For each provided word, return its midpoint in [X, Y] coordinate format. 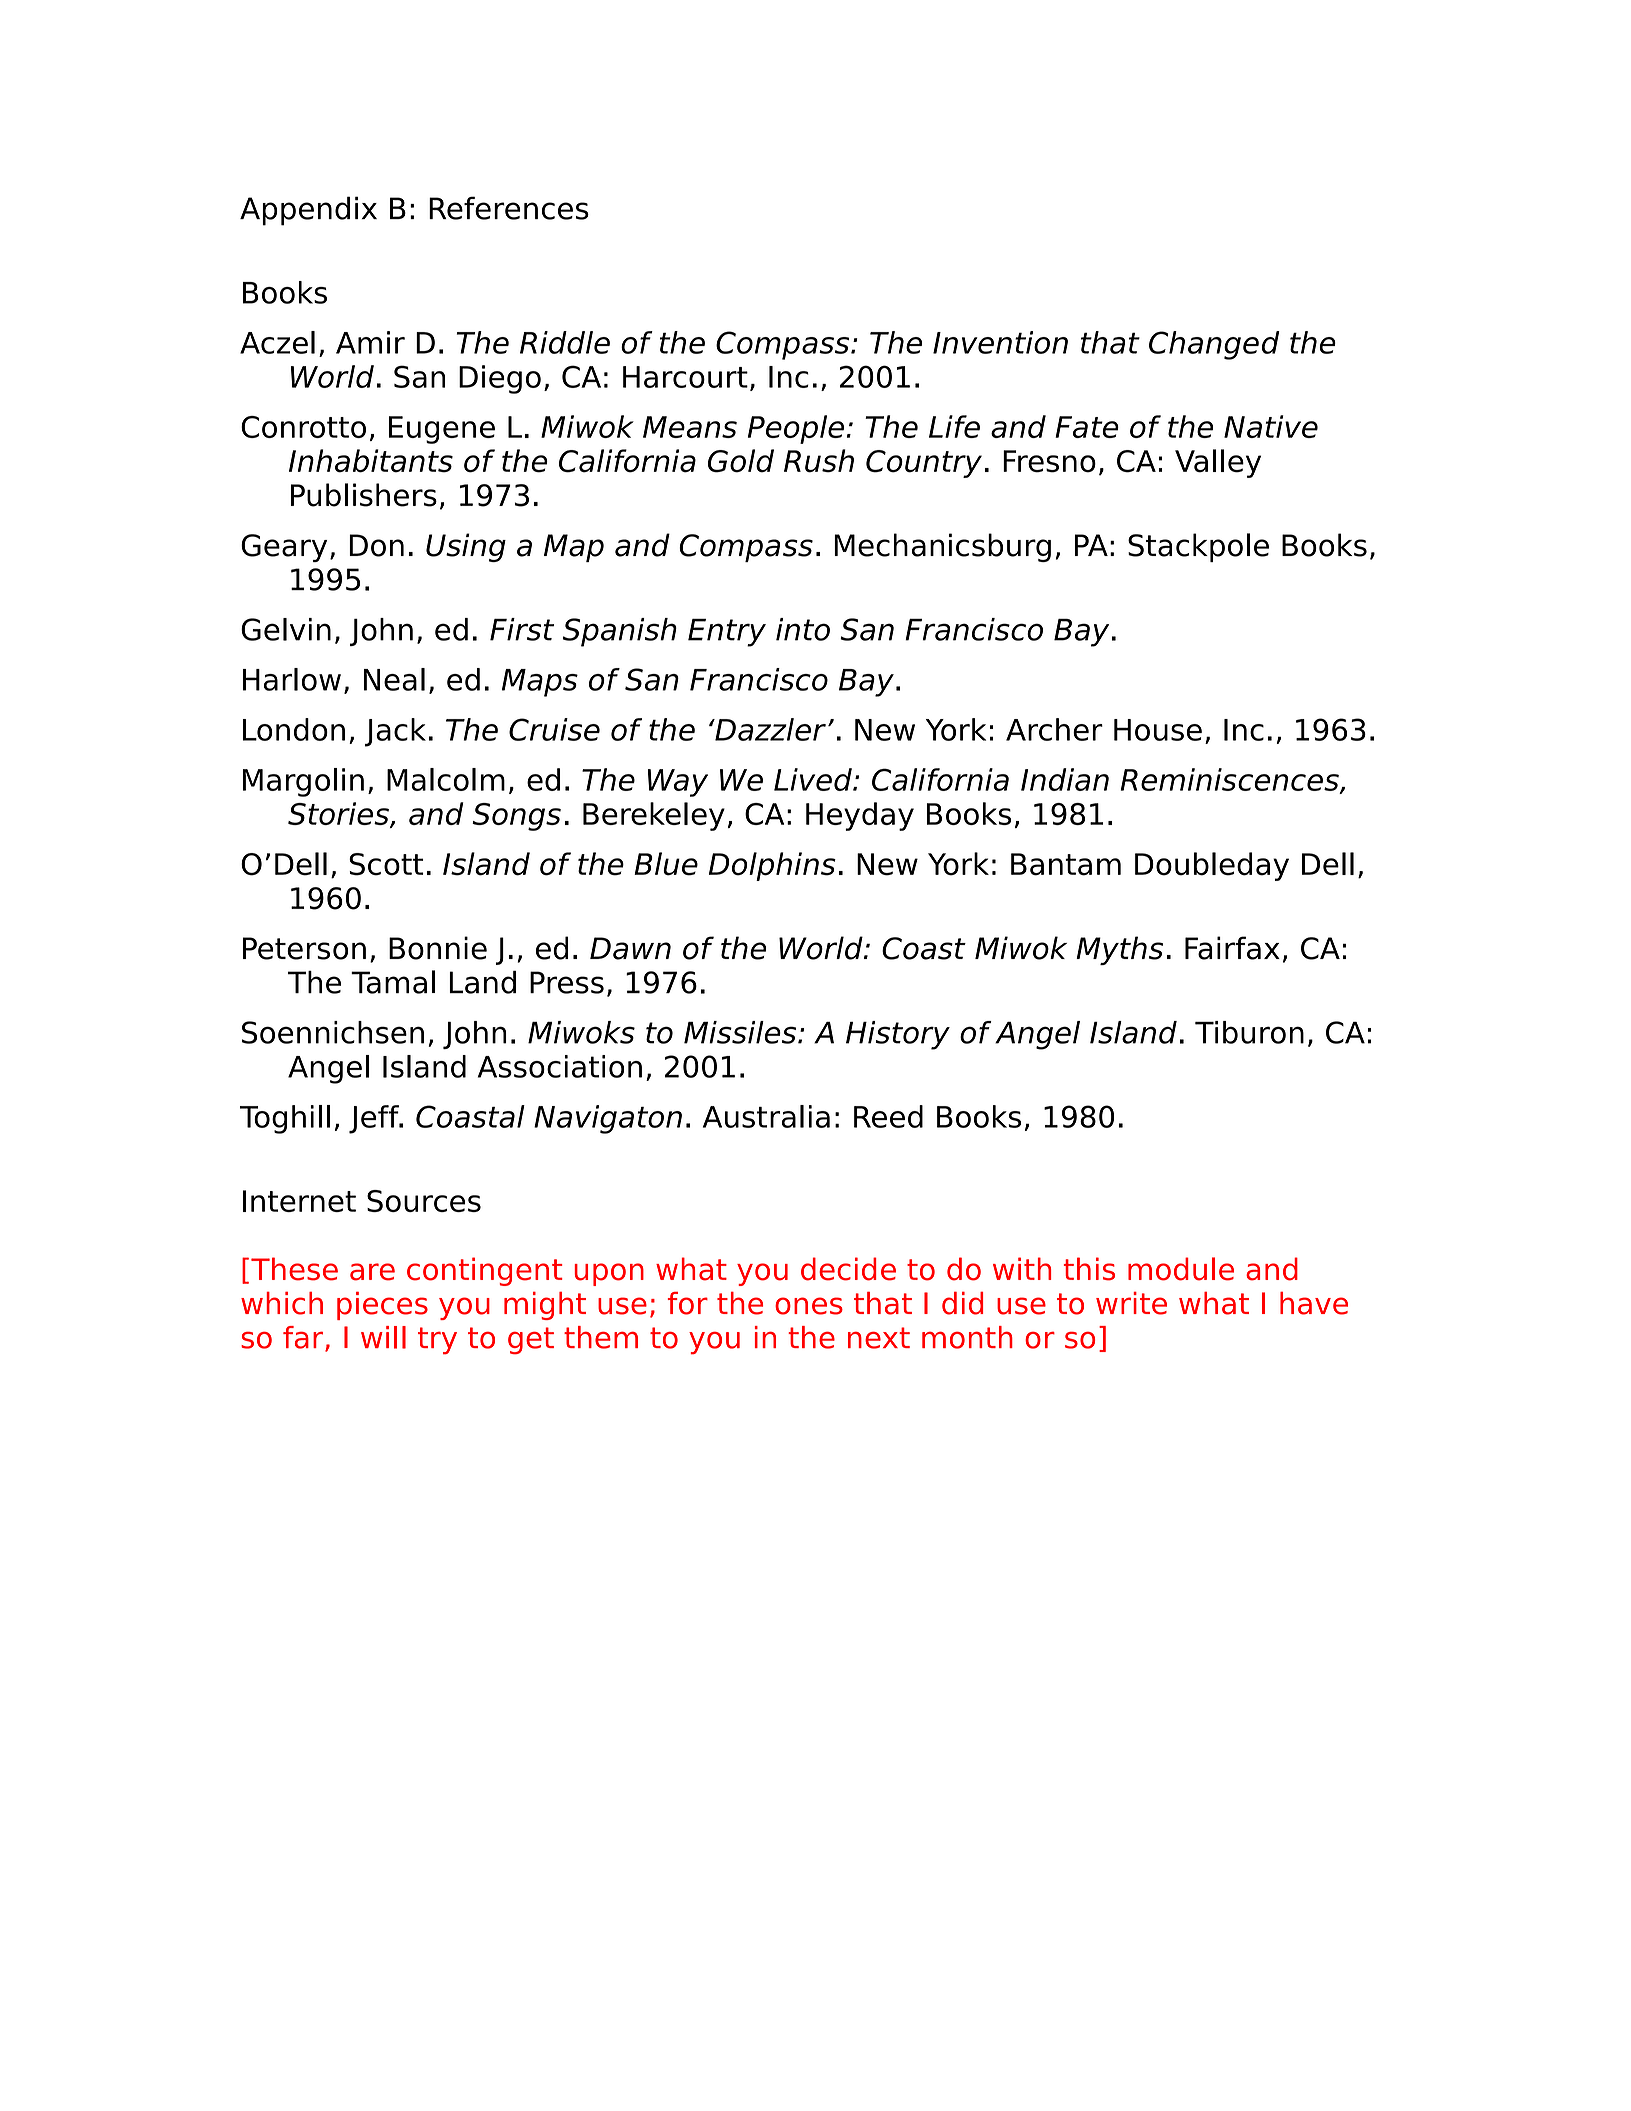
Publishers [364, 495]
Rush [819, 461]
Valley [1218, 463]
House [1158, 730]
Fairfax [1232, 948]
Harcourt [685, 377]
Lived [814, 779]
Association [560, 1066]
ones [809, 1306]
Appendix [308, 211]
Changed [1214, 345]
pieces [382, 1306]
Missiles [741, 1032]
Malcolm [446, 779]
